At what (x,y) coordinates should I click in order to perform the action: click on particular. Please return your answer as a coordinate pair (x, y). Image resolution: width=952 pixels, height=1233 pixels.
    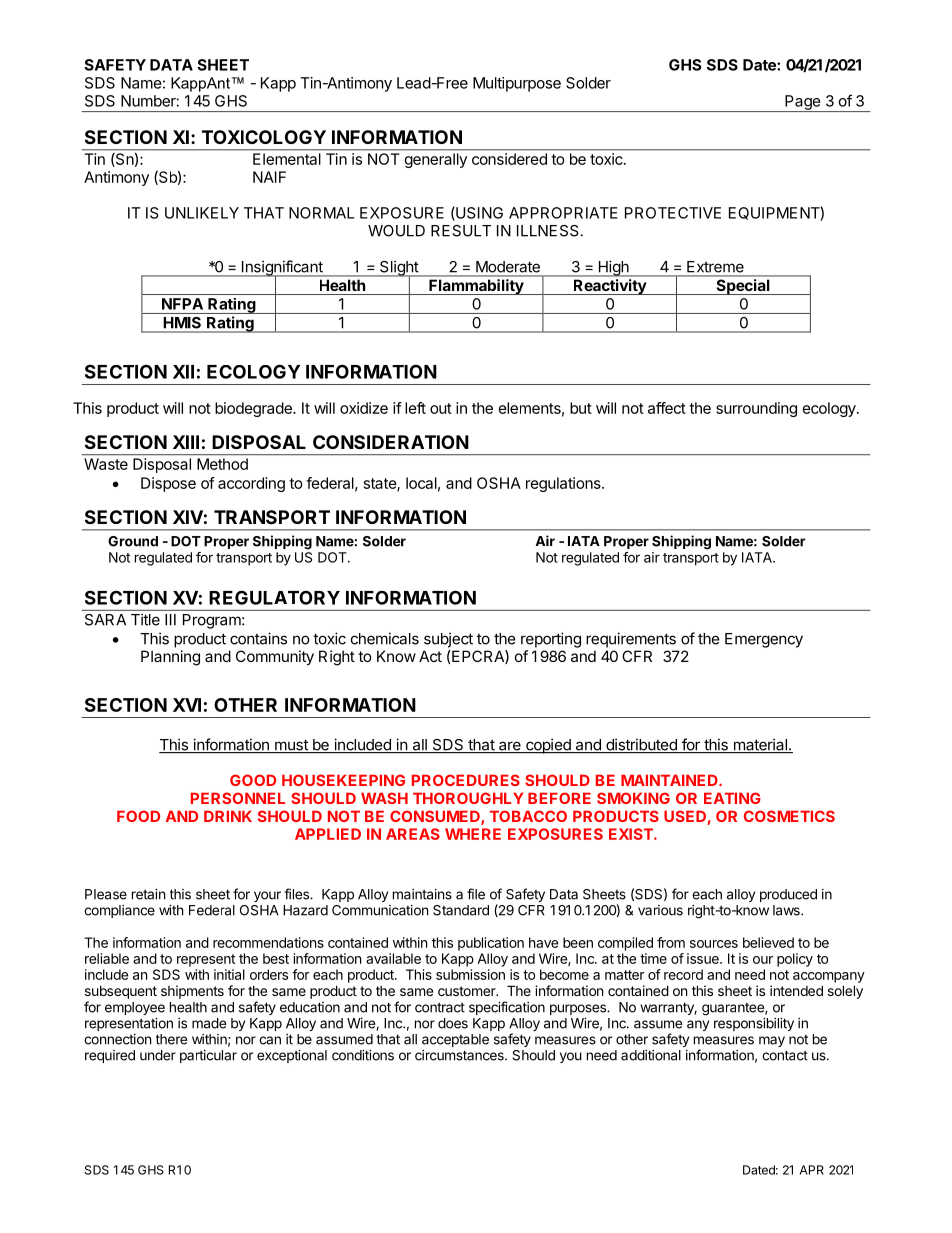
    Looking at the image, I should click on (208, 1056).
